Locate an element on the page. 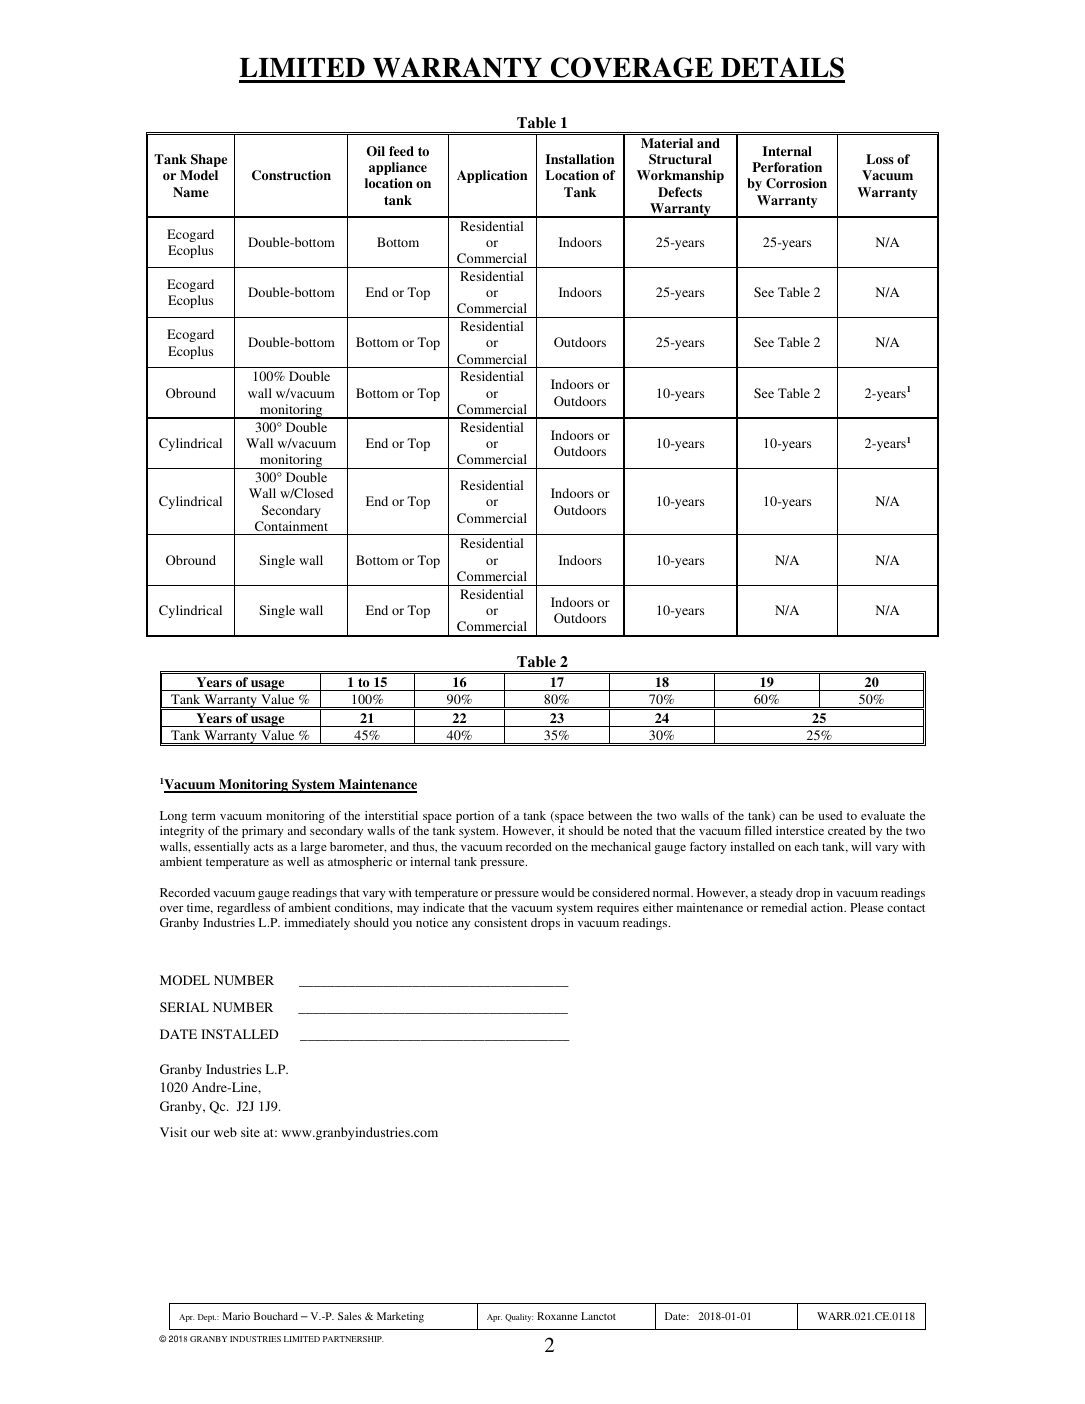 Image resolution: width=1085 pixels, height=1404 pixels. Roxanne is located at coordinates (557, 1316).
